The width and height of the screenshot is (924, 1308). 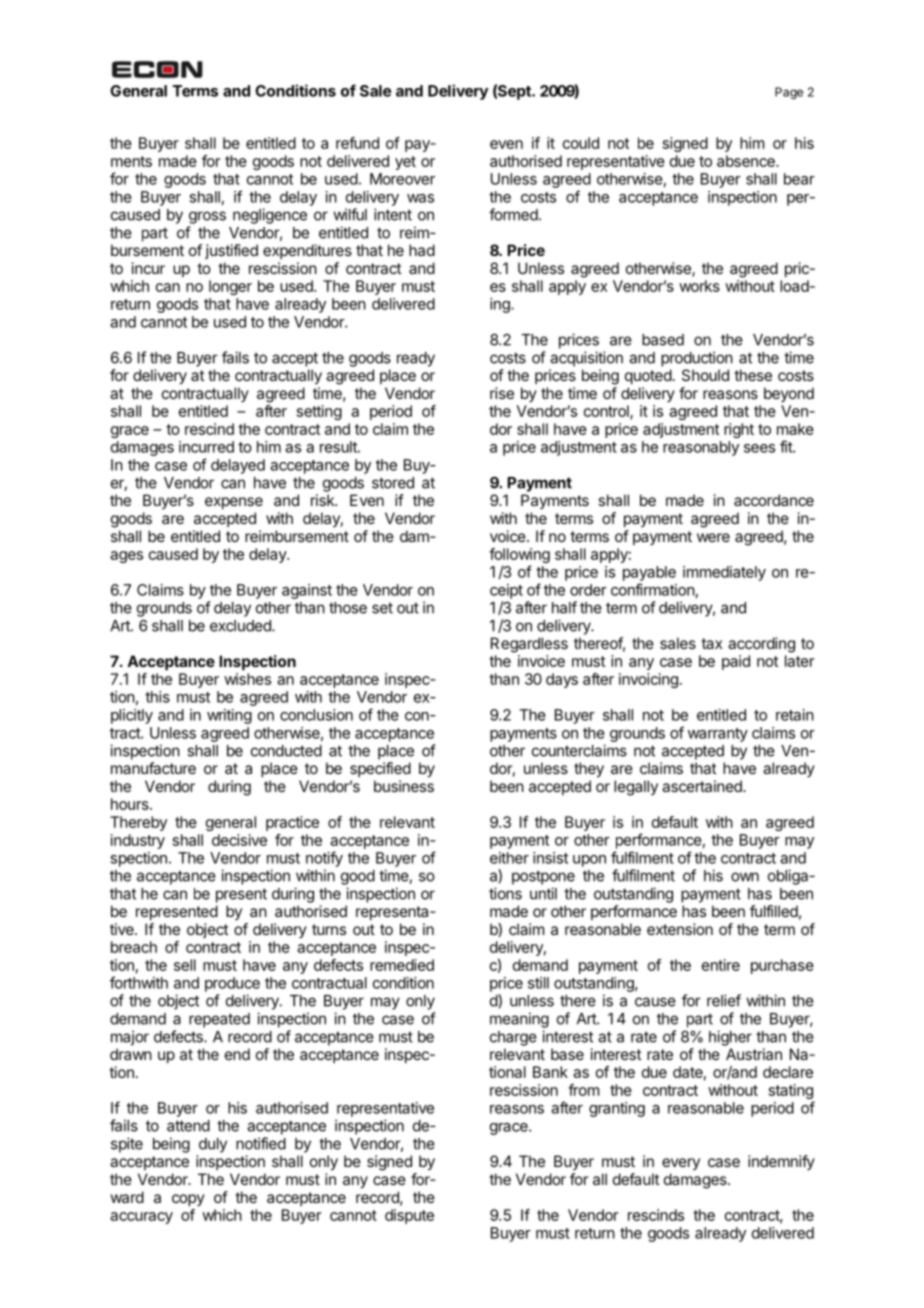 What do you see at coordinates (529, 645) in the screenshot?
I see `Regardless` at bounding box center [529, 645].
